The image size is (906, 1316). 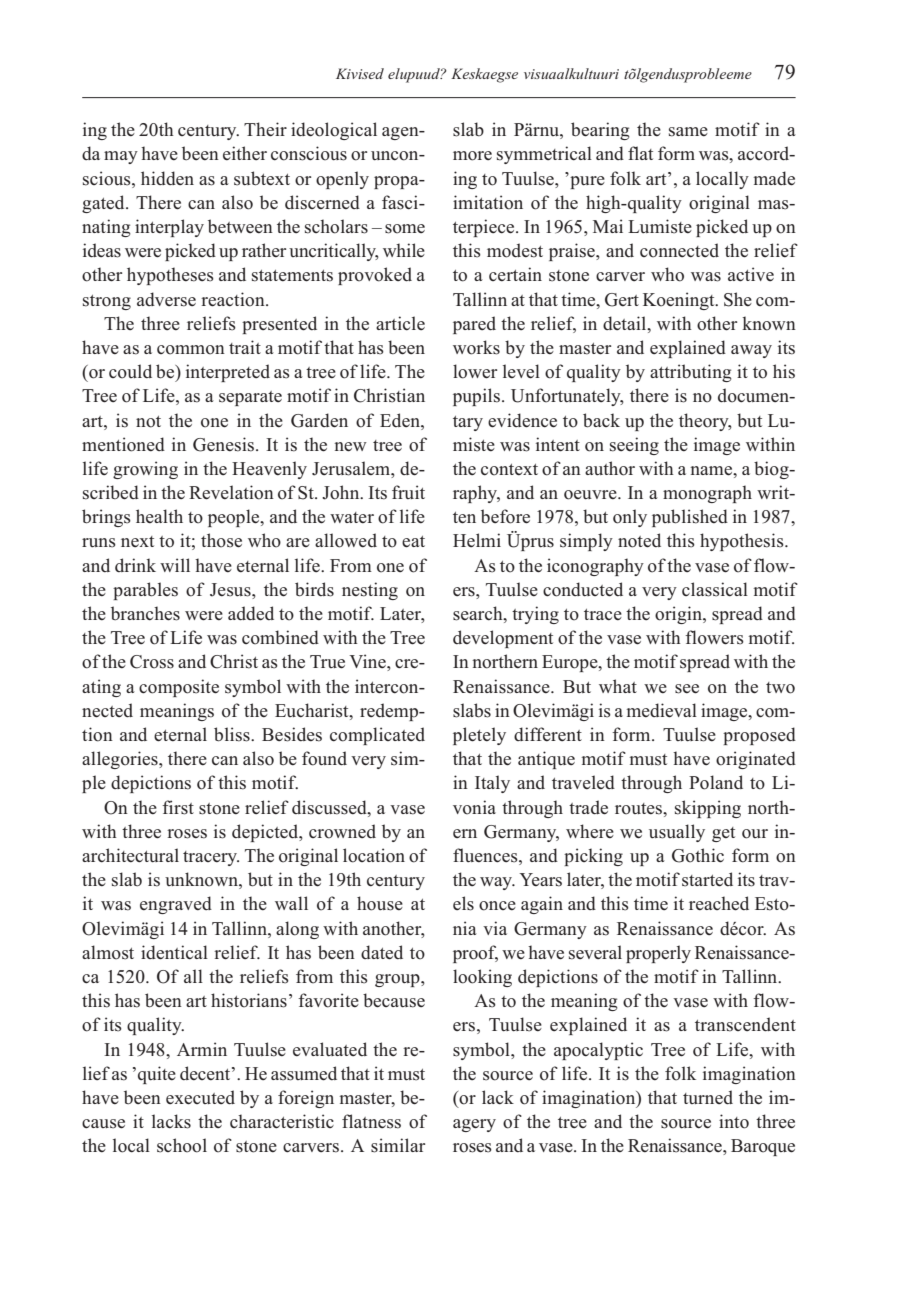 I want to click on turned, so click(x=708, y=1097).
